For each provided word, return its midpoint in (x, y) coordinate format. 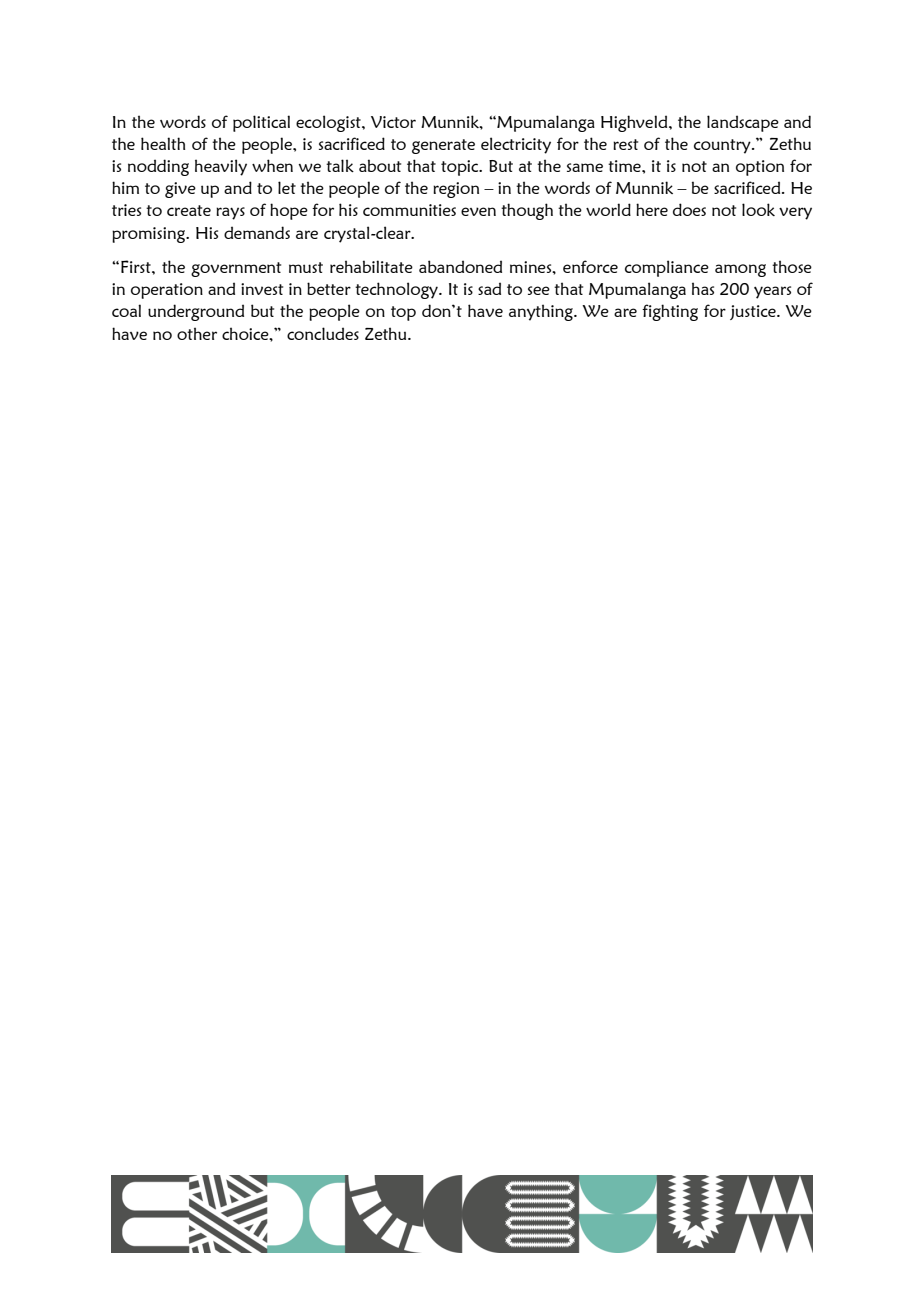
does (689, 209)
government (236, 269)
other (197, 333)
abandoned (460, 266)
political (261, 123)
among (740, 270)
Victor (393, 122)
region (456, 190)
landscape (743, 123)
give (180, 190)
